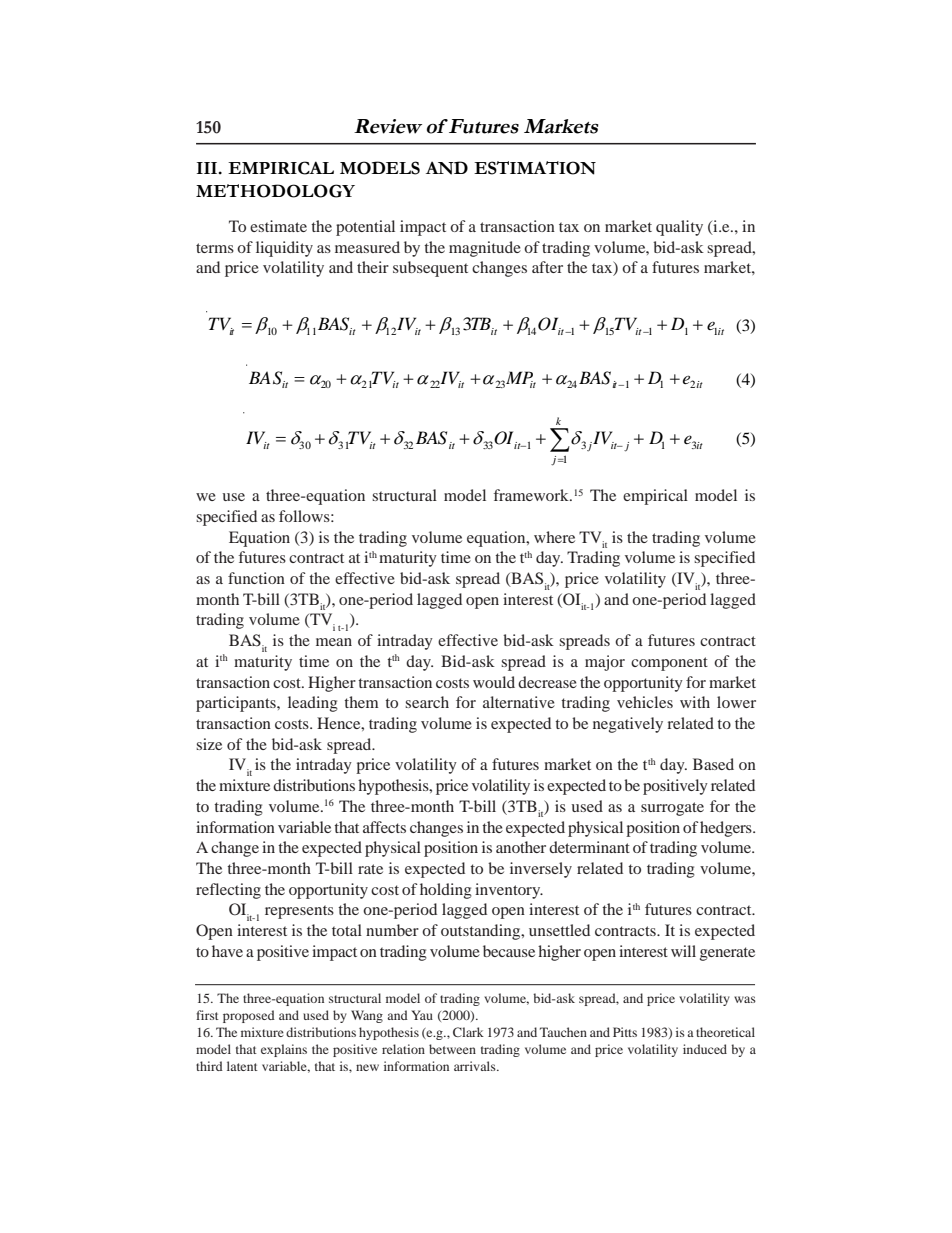  What do you see at coordinates (485, 249) in the page?
I see `magnitude` at bounding box center [485, 249].
